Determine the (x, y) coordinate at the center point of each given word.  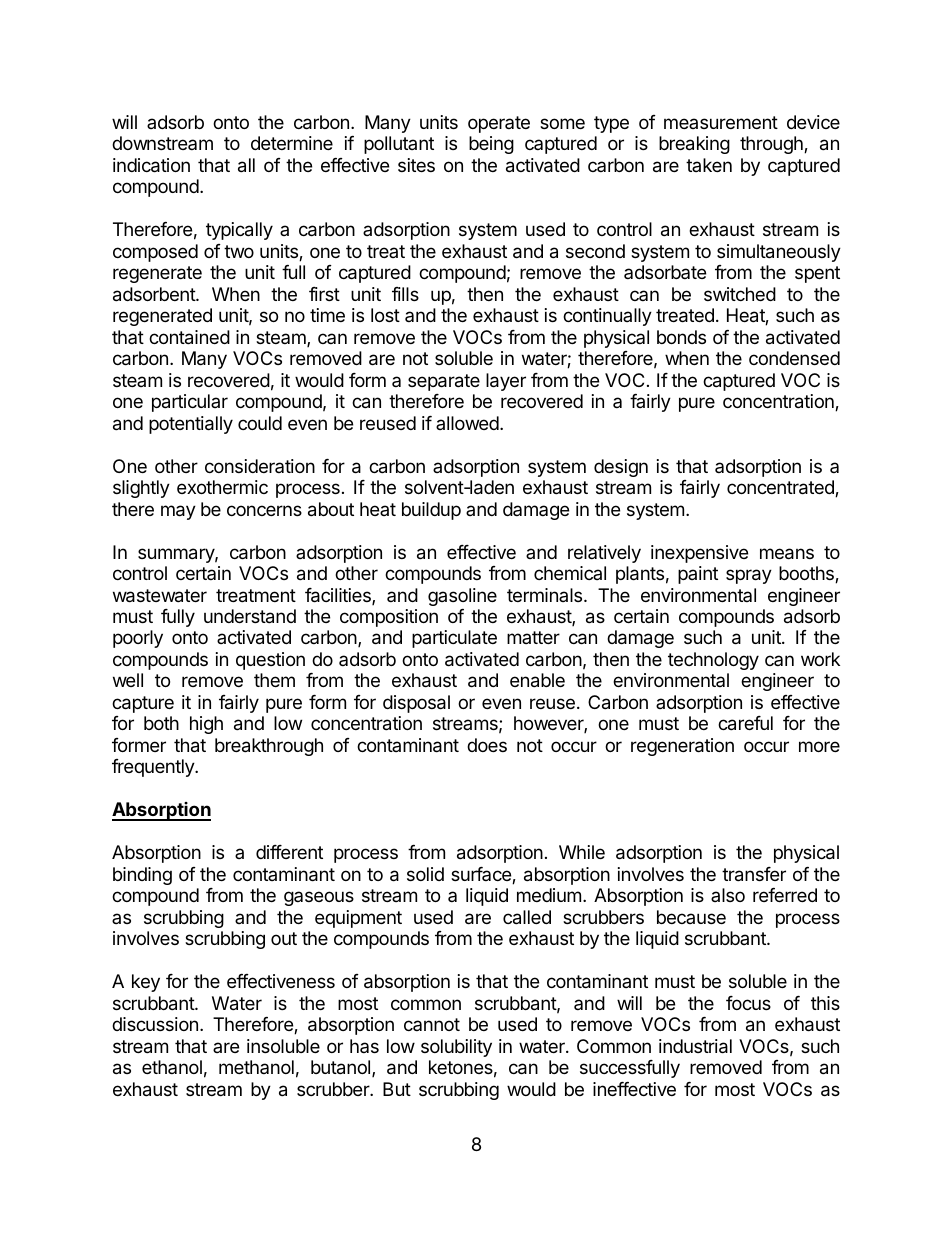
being (491, 145)
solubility (456, 1048)
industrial (695, 1046)
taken (709, 165)
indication (151, 165)
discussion (155, 1024)
